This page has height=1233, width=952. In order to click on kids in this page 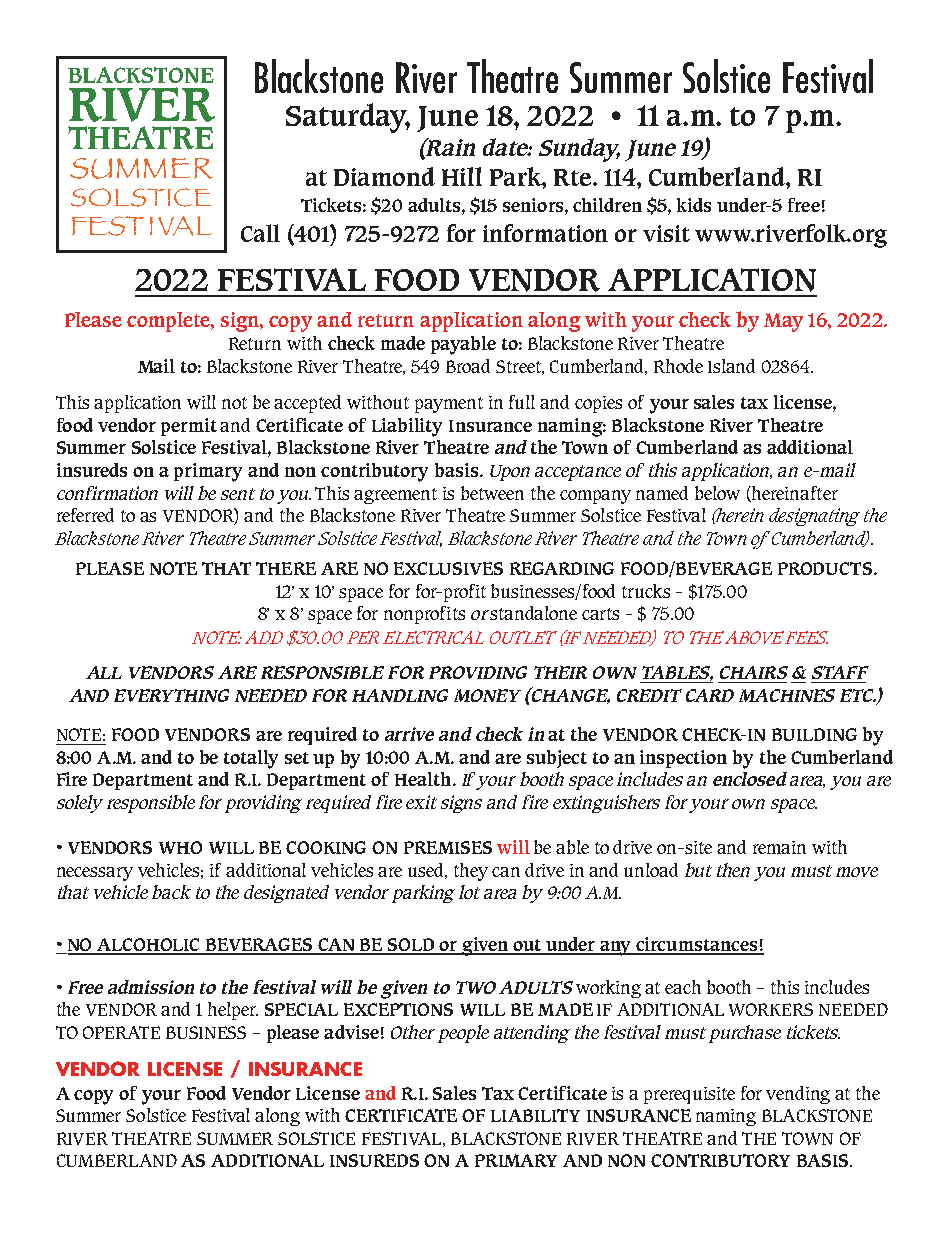, I will do `click(694, 205)`.
